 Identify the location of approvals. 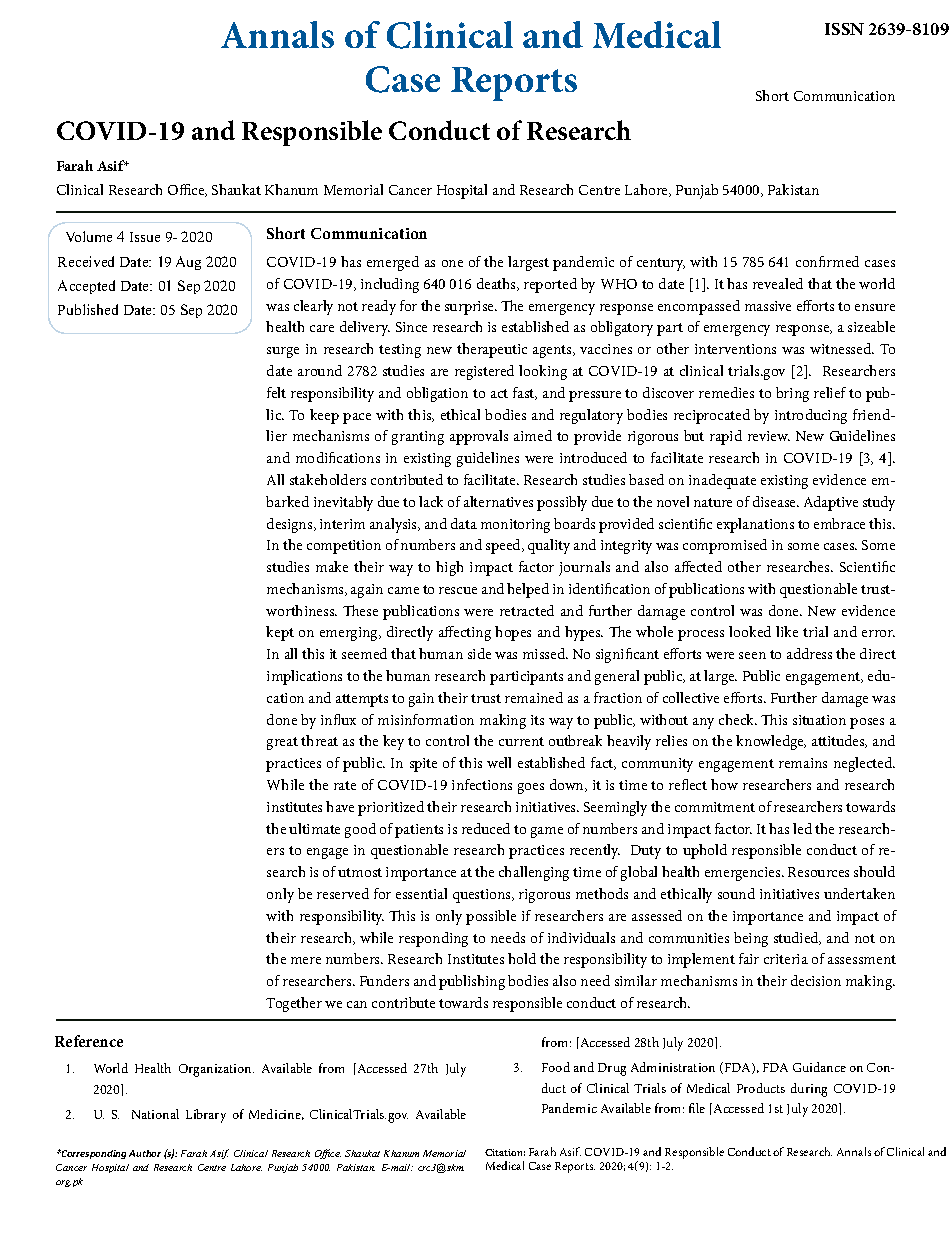
(479, 437).
